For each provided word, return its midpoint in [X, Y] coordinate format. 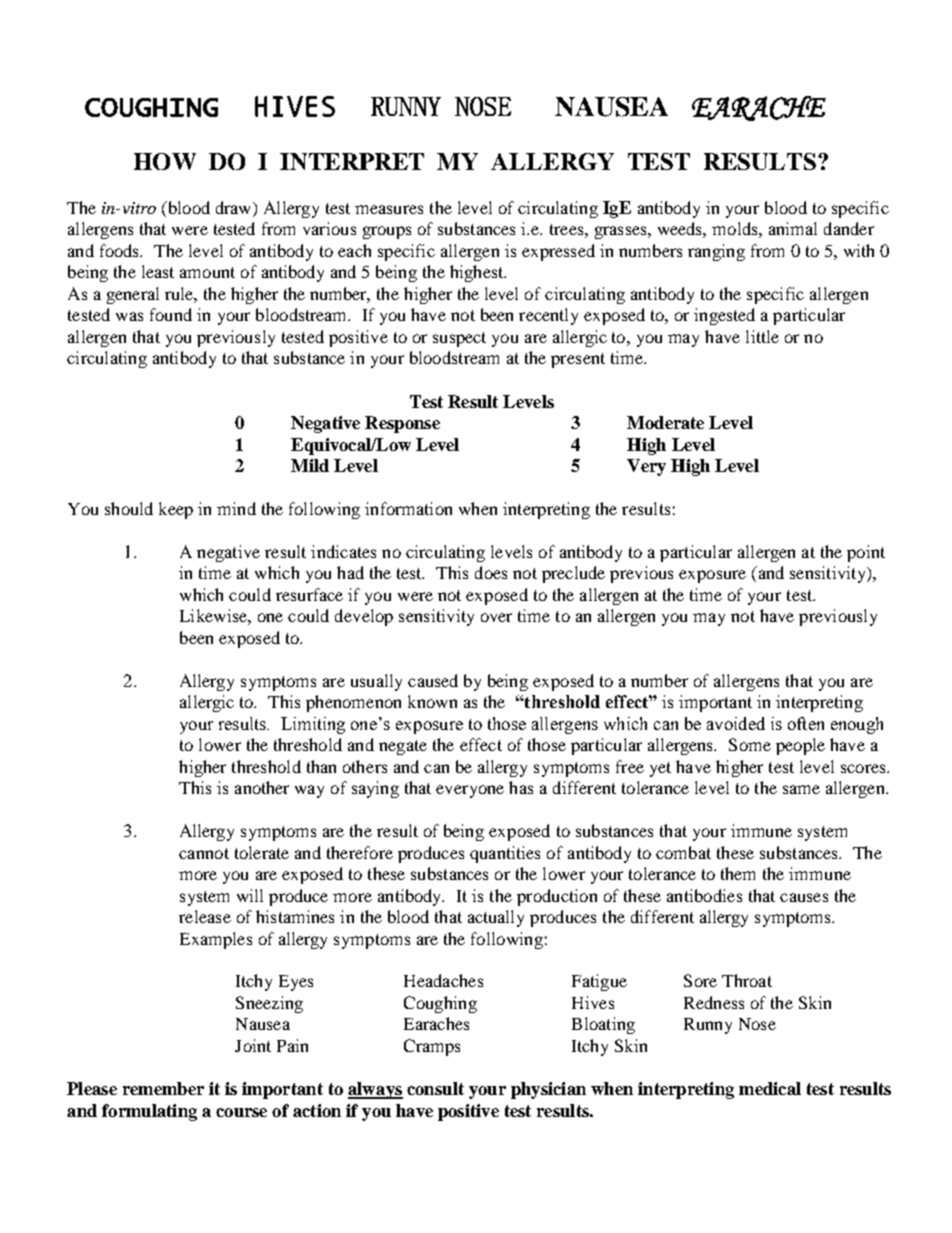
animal [793, 228]
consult [435, 1088]
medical [770, 1088]
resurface [309, 594]
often [806, 723]
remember [163, 1088]
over [496, 617]
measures [389, 209]
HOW [165, 161]
